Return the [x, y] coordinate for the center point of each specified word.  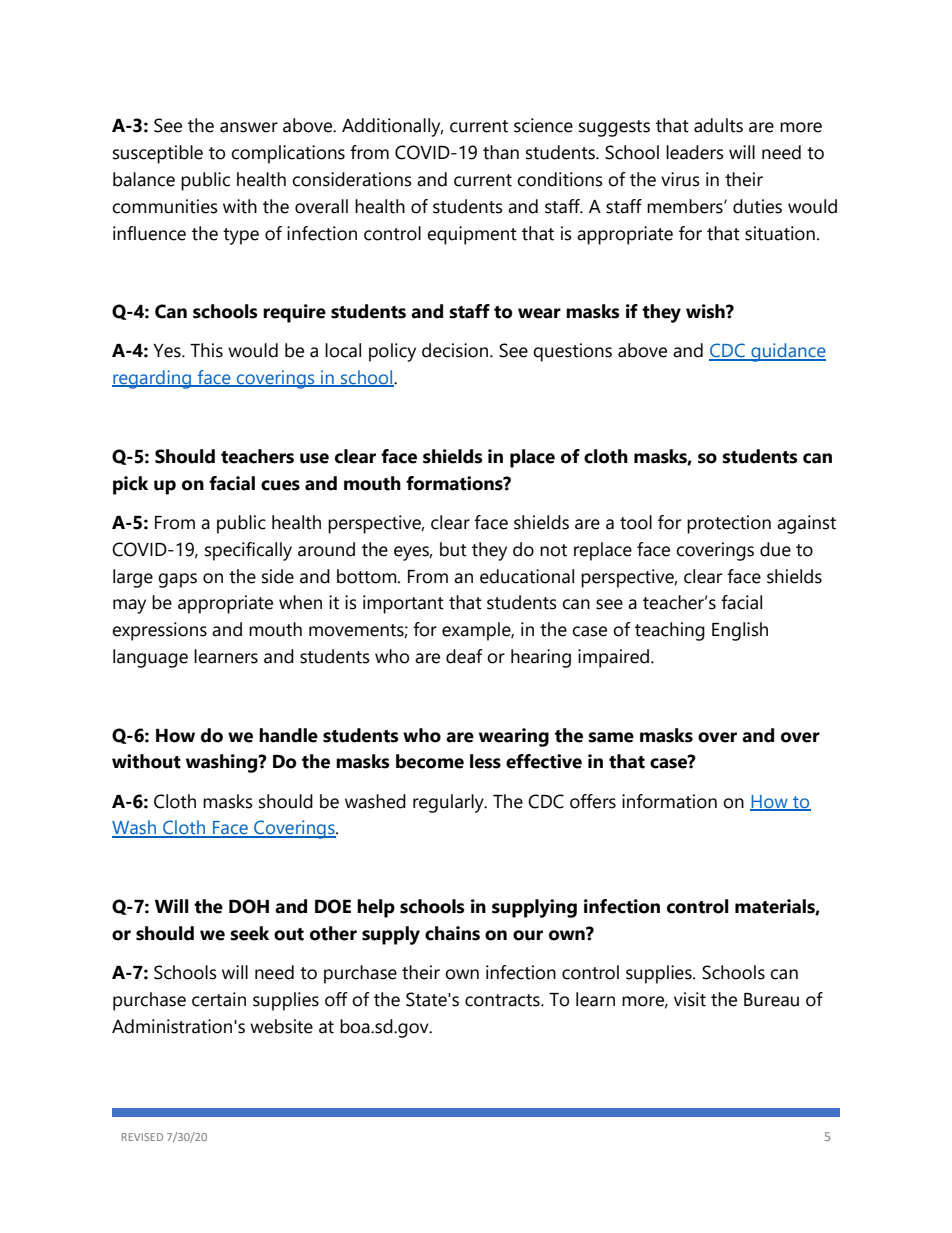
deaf [464, 656]
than [501, 152]
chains [452, 933]
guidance [787, 352]
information [669, 801]
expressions [159, 631]
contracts [503, 1000]
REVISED [142, 1137]
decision [456, 350]
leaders [695, 152]
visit [690, 999]
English [740, 631]
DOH [249, 906]
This [206, 350]
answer [249, 127]
